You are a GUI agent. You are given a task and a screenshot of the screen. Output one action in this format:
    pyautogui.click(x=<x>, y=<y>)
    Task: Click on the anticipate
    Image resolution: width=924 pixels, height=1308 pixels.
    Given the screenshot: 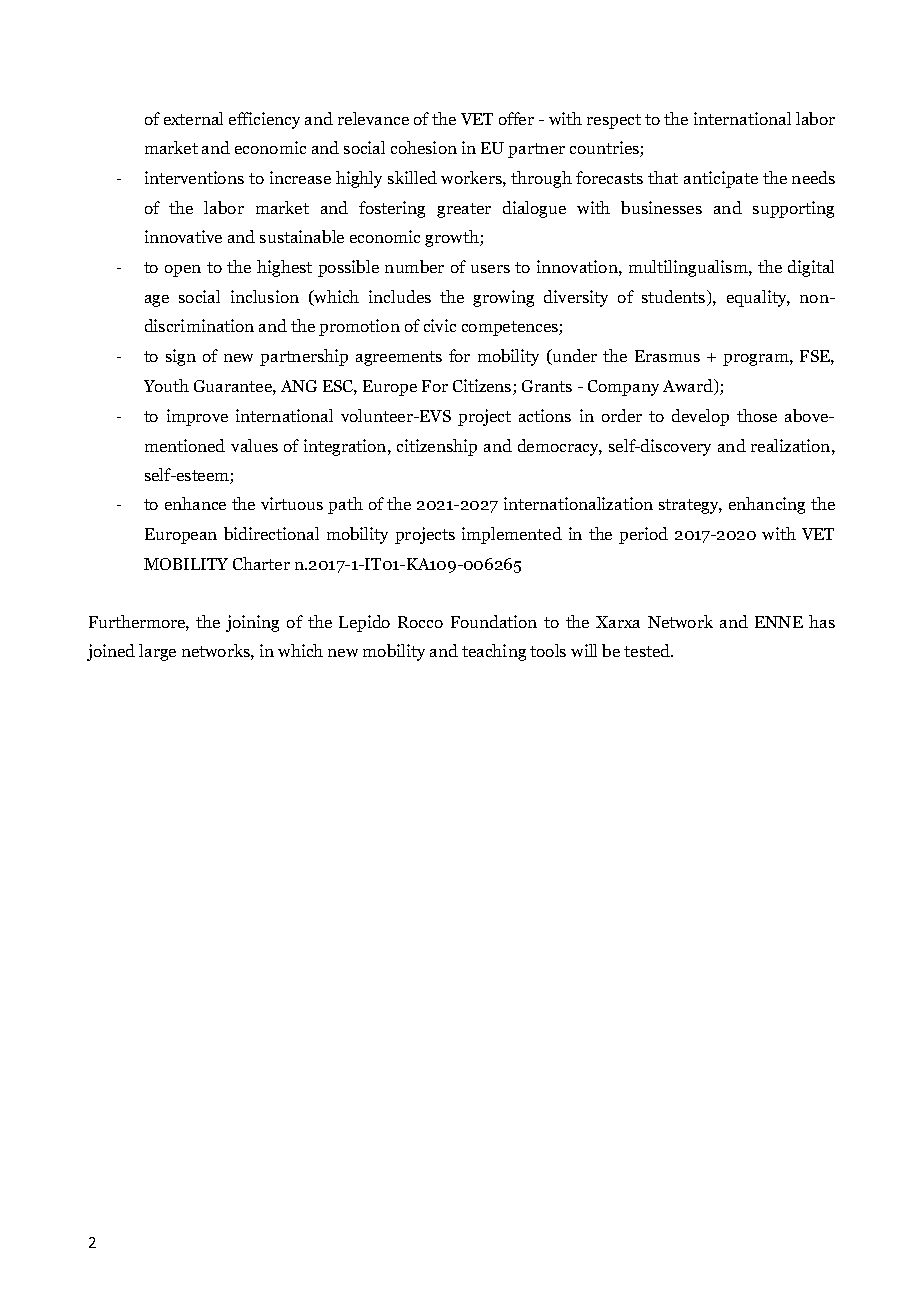 What is the action you would take?
    pyautogui.click(x=721, y=179)
